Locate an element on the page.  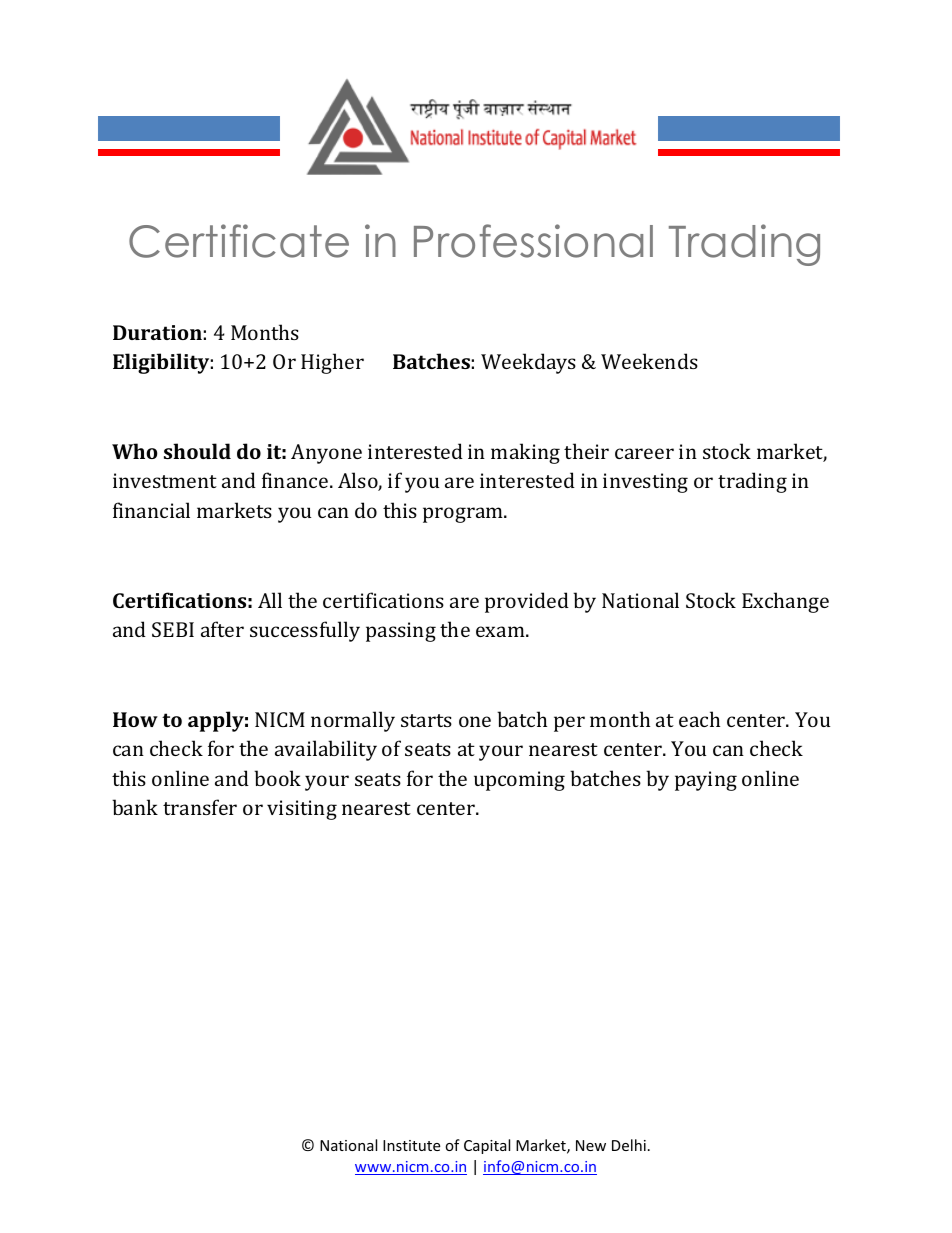
starts is located at coordinates (426, 720).
